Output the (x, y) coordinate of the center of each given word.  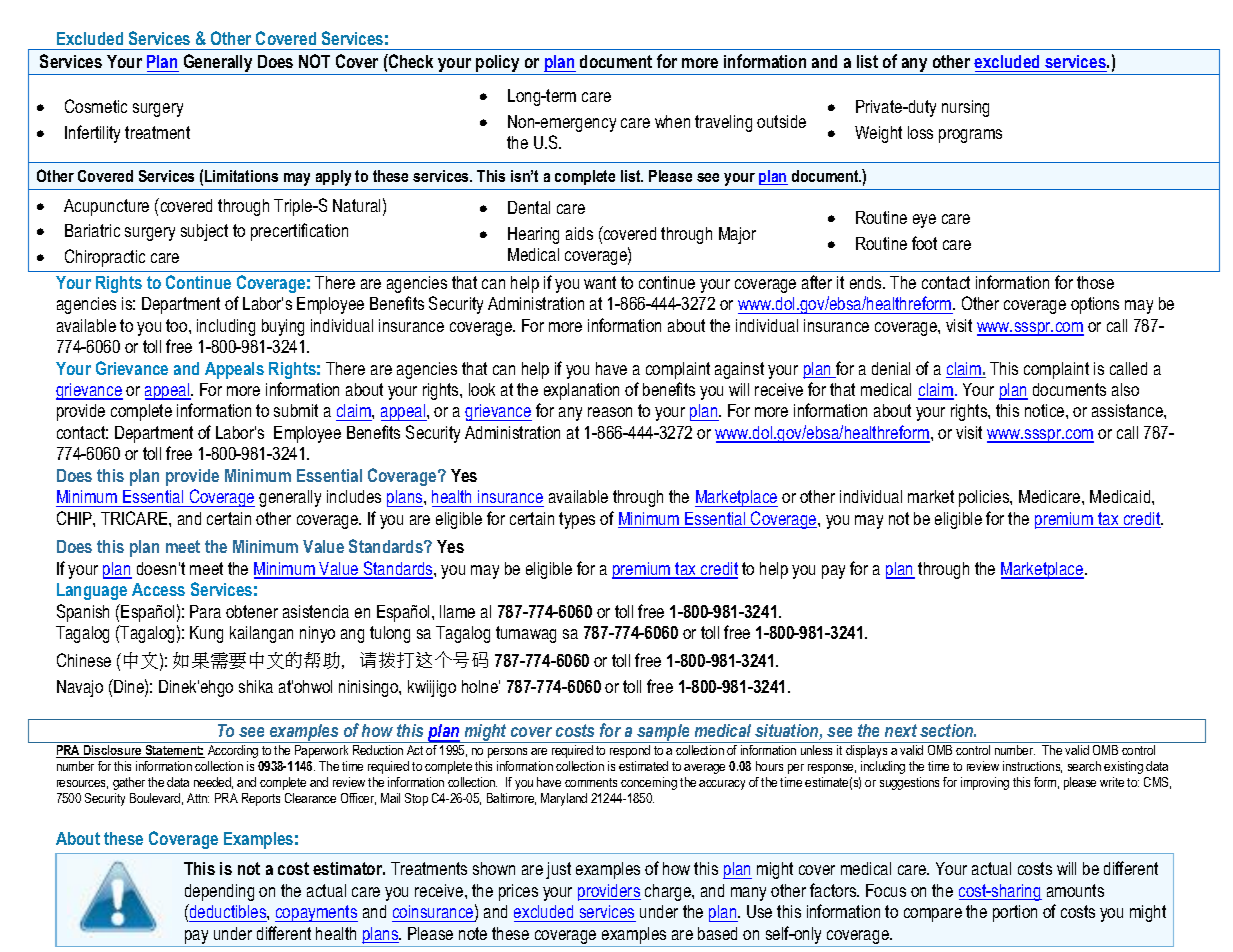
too (178, 325)
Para (205, 611)
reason (610, 412)
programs (970, 136)
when (672, 121)
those (1095, 282)
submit (296, 410)
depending (219, 892)
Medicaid (1121, 496)
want (600, 282)
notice (1046, 410)
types (577, 520)
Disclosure (113, 751)
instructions (1032, 767)
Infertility (92, 134)
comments (591, 782)
